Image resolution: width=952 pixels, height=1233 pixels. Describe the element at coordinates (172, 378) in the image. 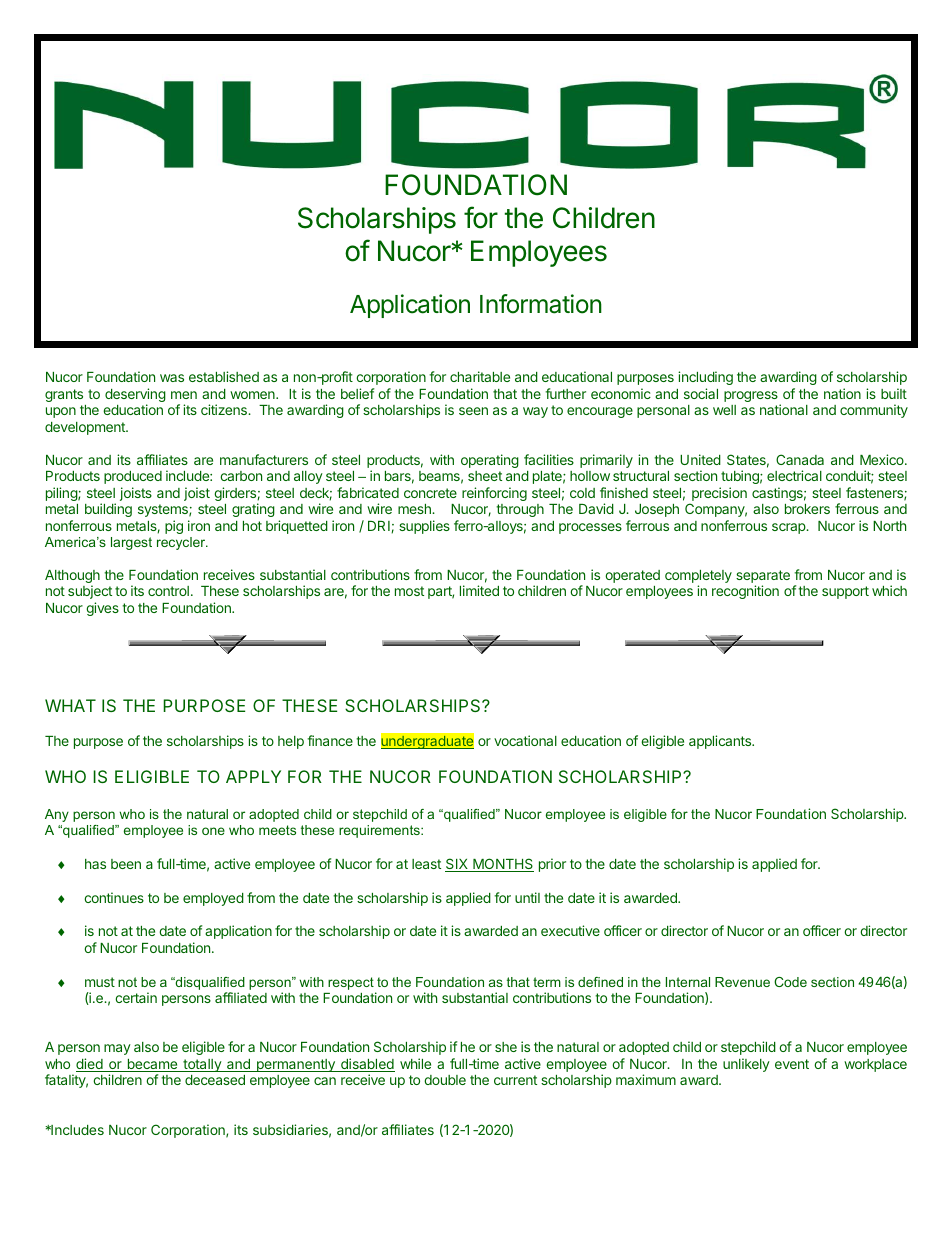

I see `was` at that location.
